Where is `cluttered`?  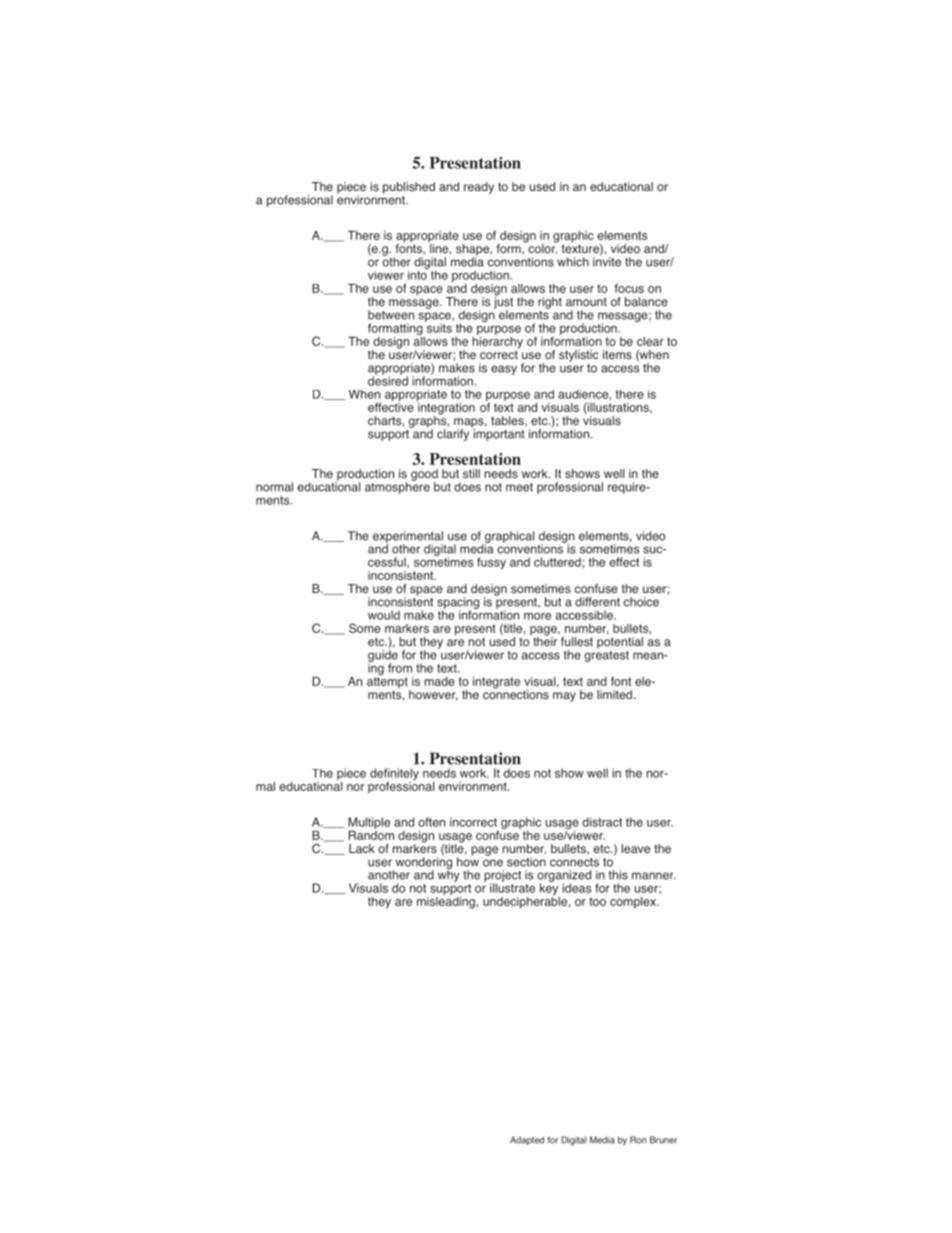
cluttered is located at coordinates (557, 562).
